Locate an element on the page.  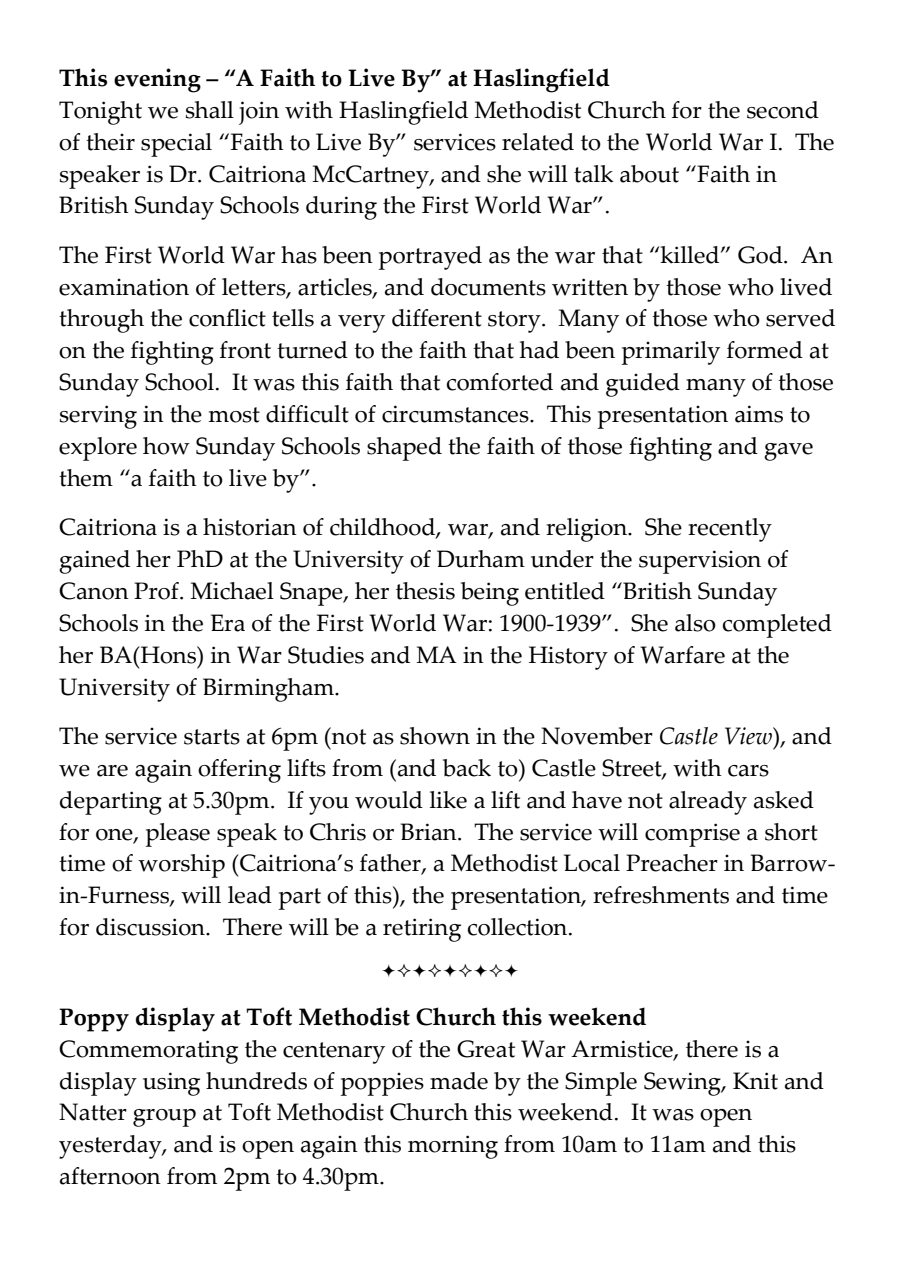
worship is located at coordinates (181, 866).
